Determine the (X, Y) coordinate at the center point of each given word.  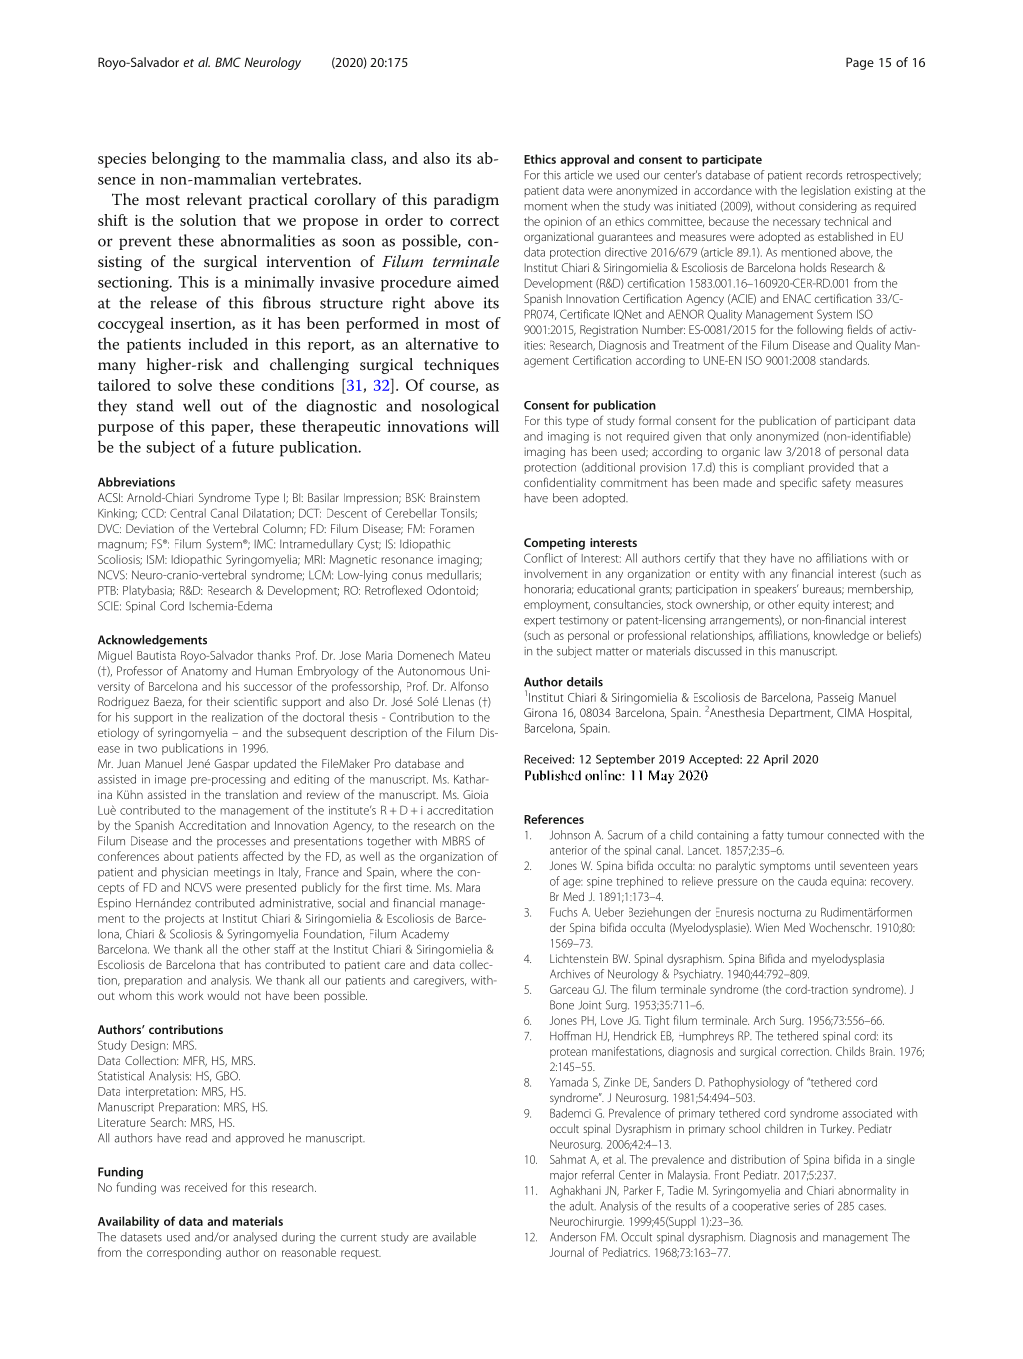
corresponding (184, 1254)
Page (860, 63)
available (454, 1237)
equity (813, 606)
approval (584, 160)
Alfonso (469, 686)
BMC (228, 62)
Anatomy (204, 672)
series (807, 1206)
